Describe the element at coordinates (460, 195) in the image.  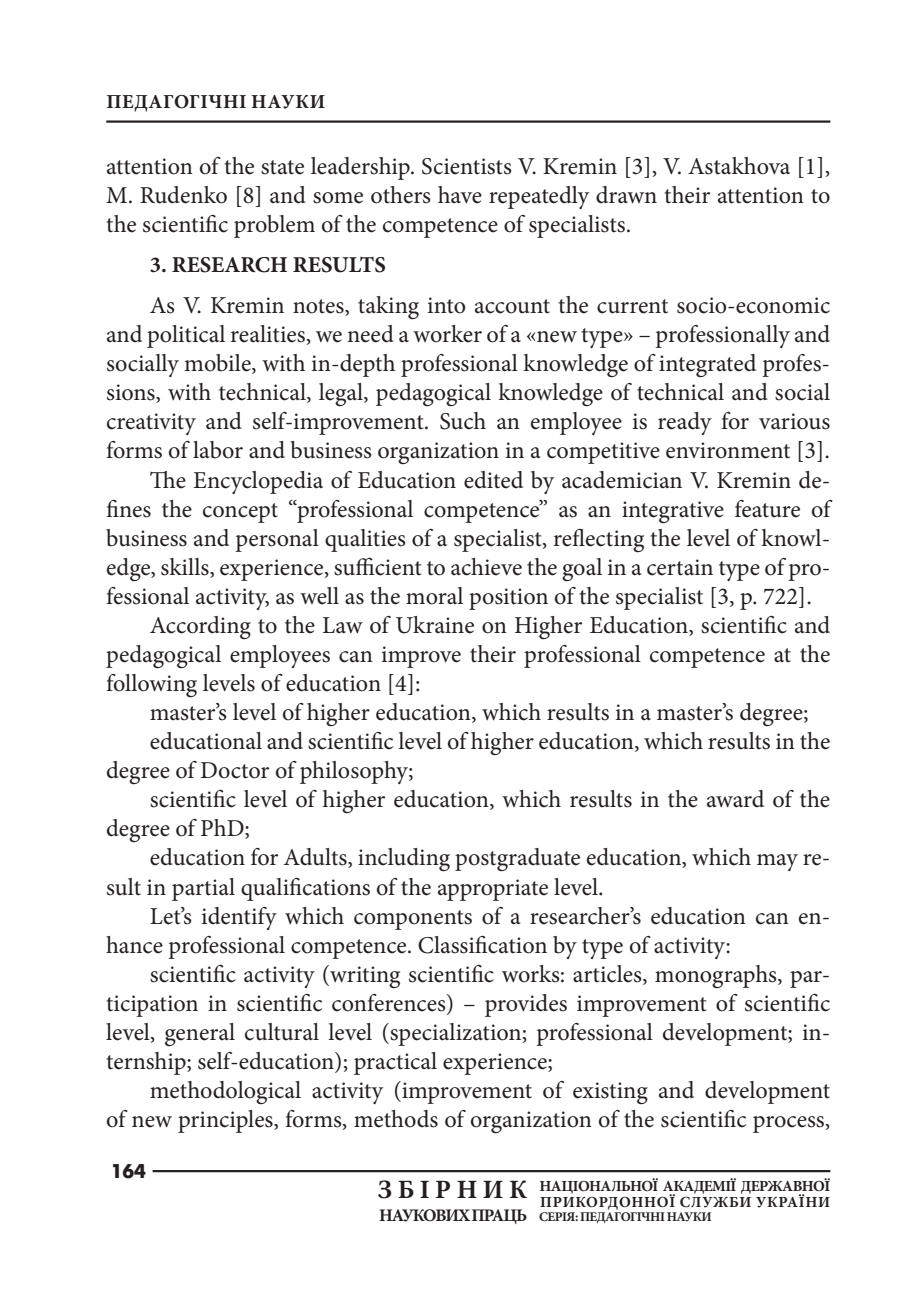
I see `have` at that location.
